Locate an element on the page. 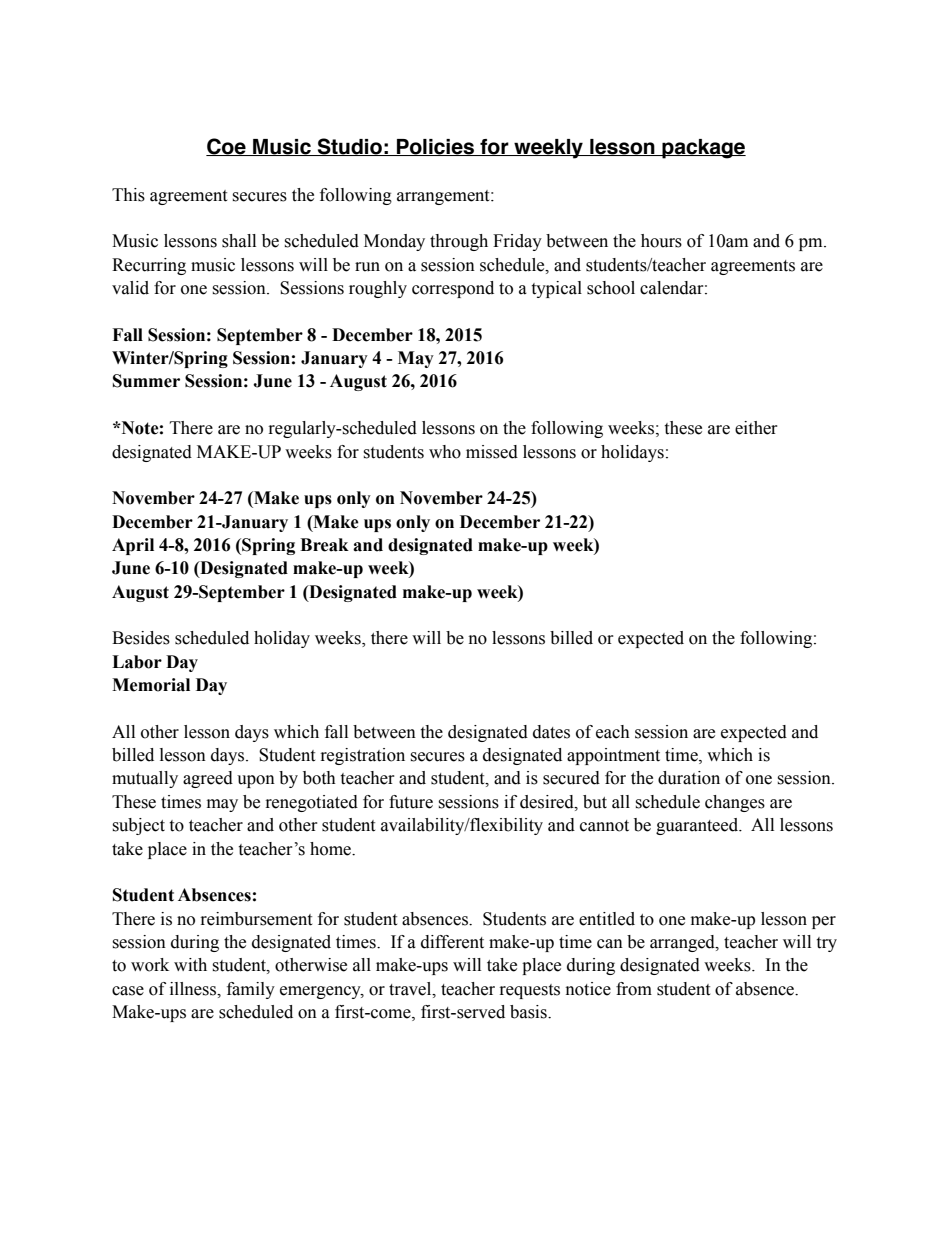 The image size is (952, 1233). April is located at coordinates (133, 546).
